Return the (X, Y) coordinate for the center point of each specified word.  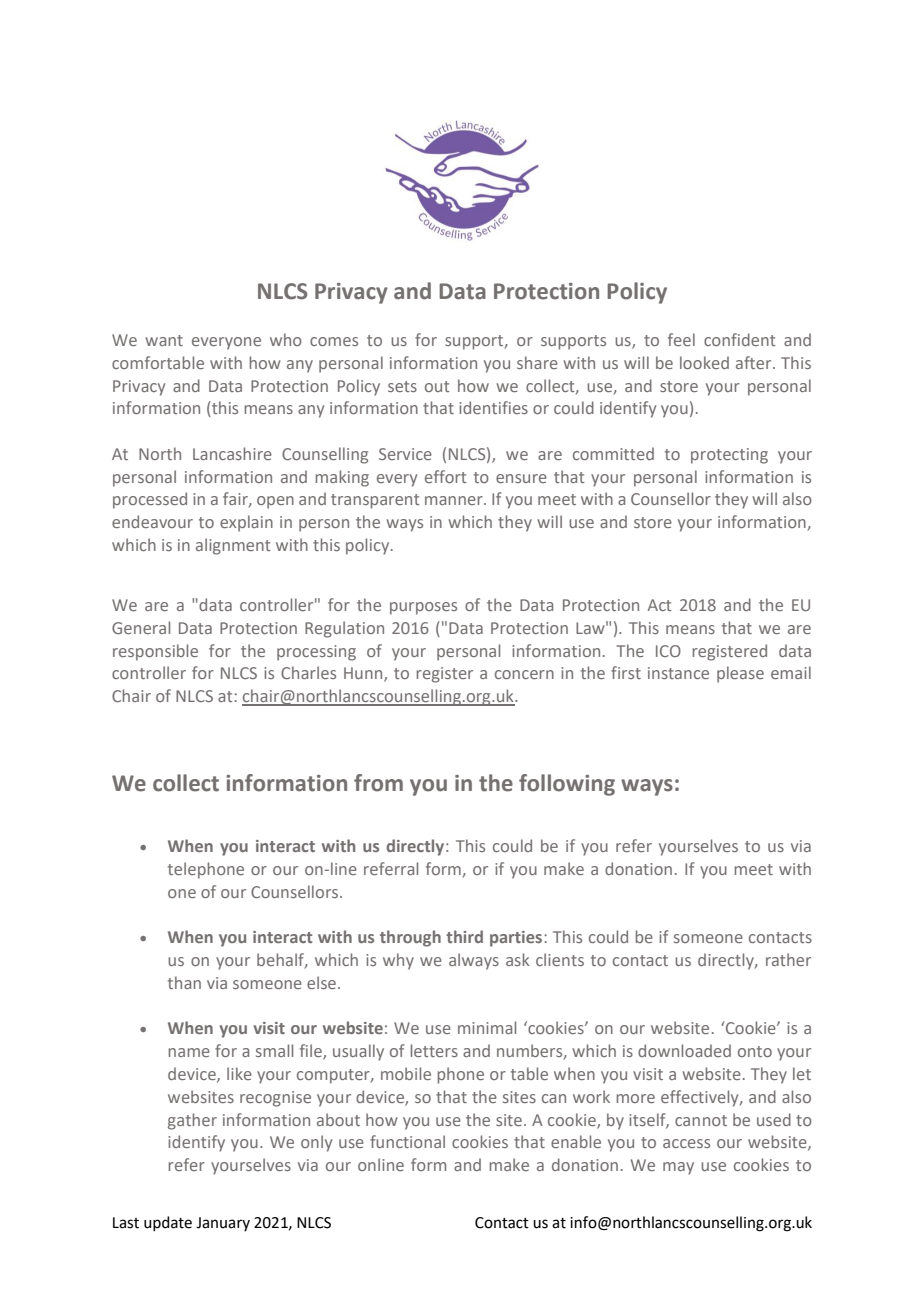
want (164, 340)
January (223, 1224)
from (378, 783)
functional (407, 1141)
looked (704, 362)
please (740, 674)
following (567, 785)
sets (402, 386)
